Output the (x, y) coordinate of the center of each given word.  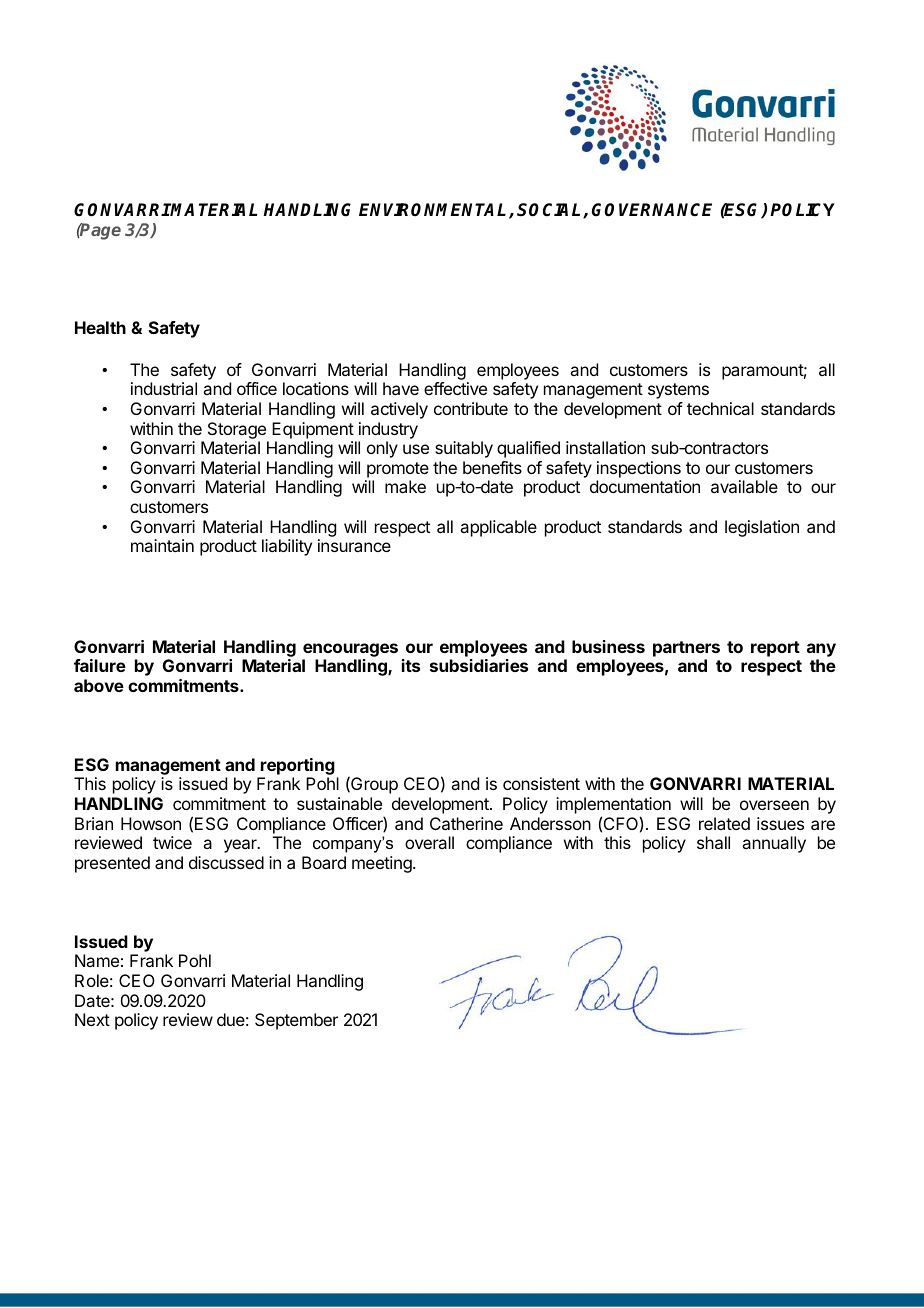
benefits (492, 467)
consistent (541, 783)
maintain (162, 545)
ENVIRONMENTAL (434, 211)
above (99, 685)
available (744, 486)
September (296, 1021)
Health (100, 327)
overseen (774, 805)
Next (92, 1019)
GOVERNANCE (652, 210)
